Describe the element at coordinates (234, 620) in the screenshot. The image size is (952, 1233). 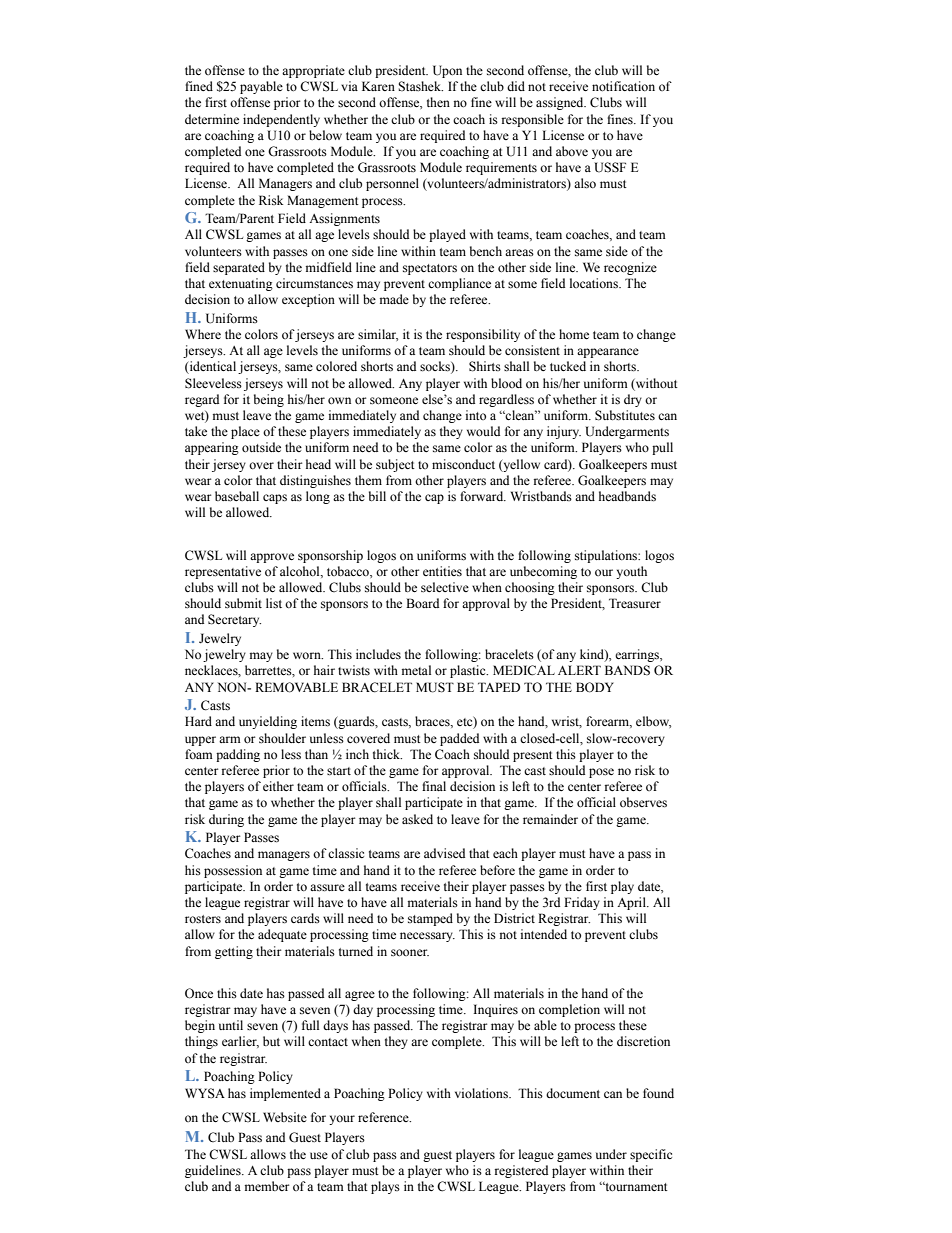
I see `Secretary` at that location.
